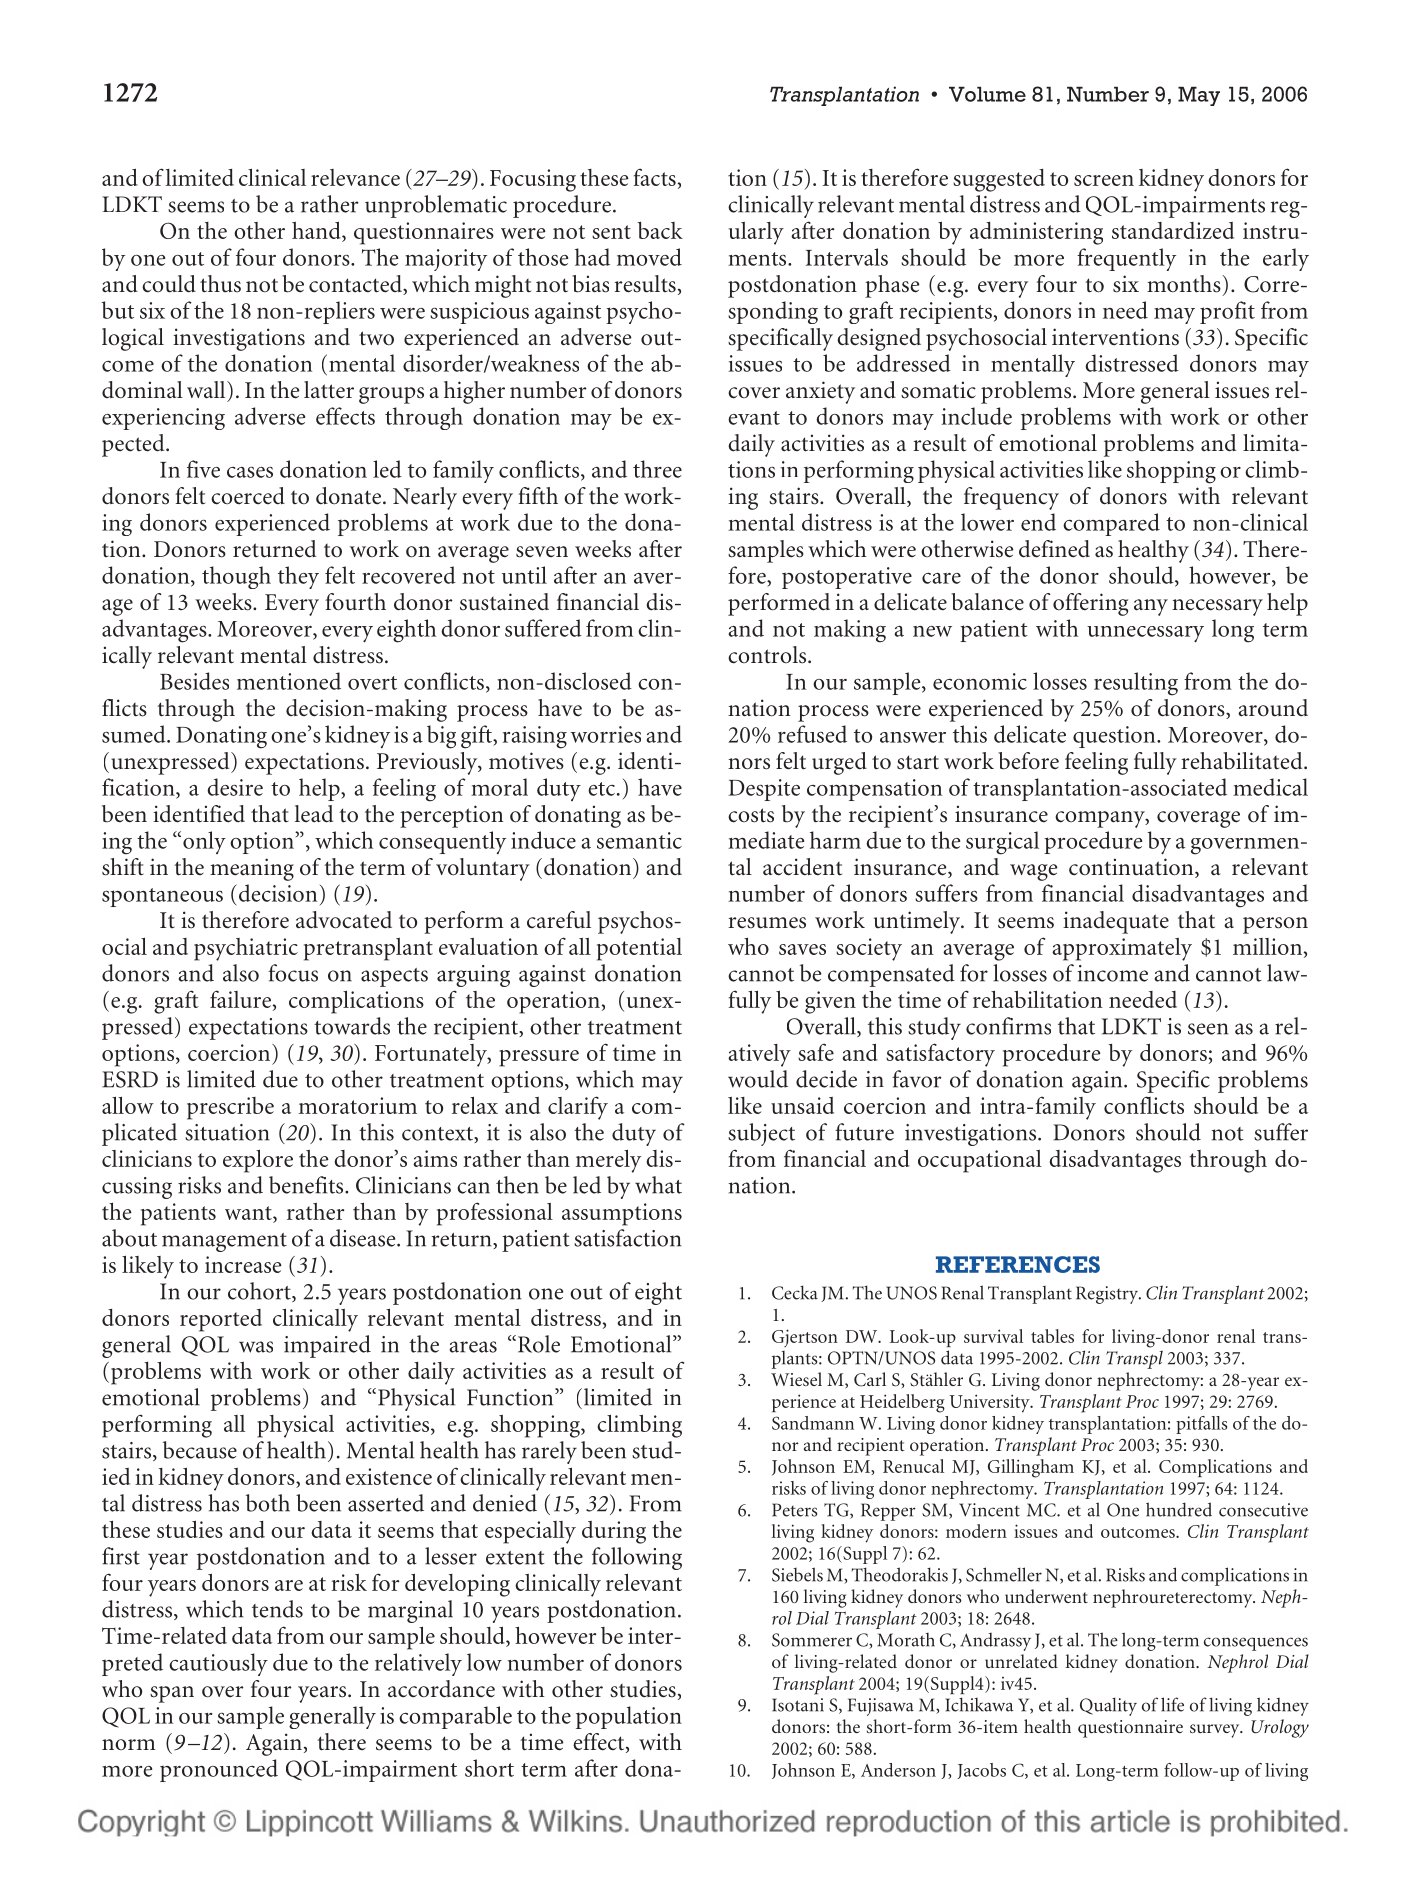 This page has height=1887, width=1409. Describe the element at coordinates (246, 949) in the page. I see `psychiatric` at that location.
